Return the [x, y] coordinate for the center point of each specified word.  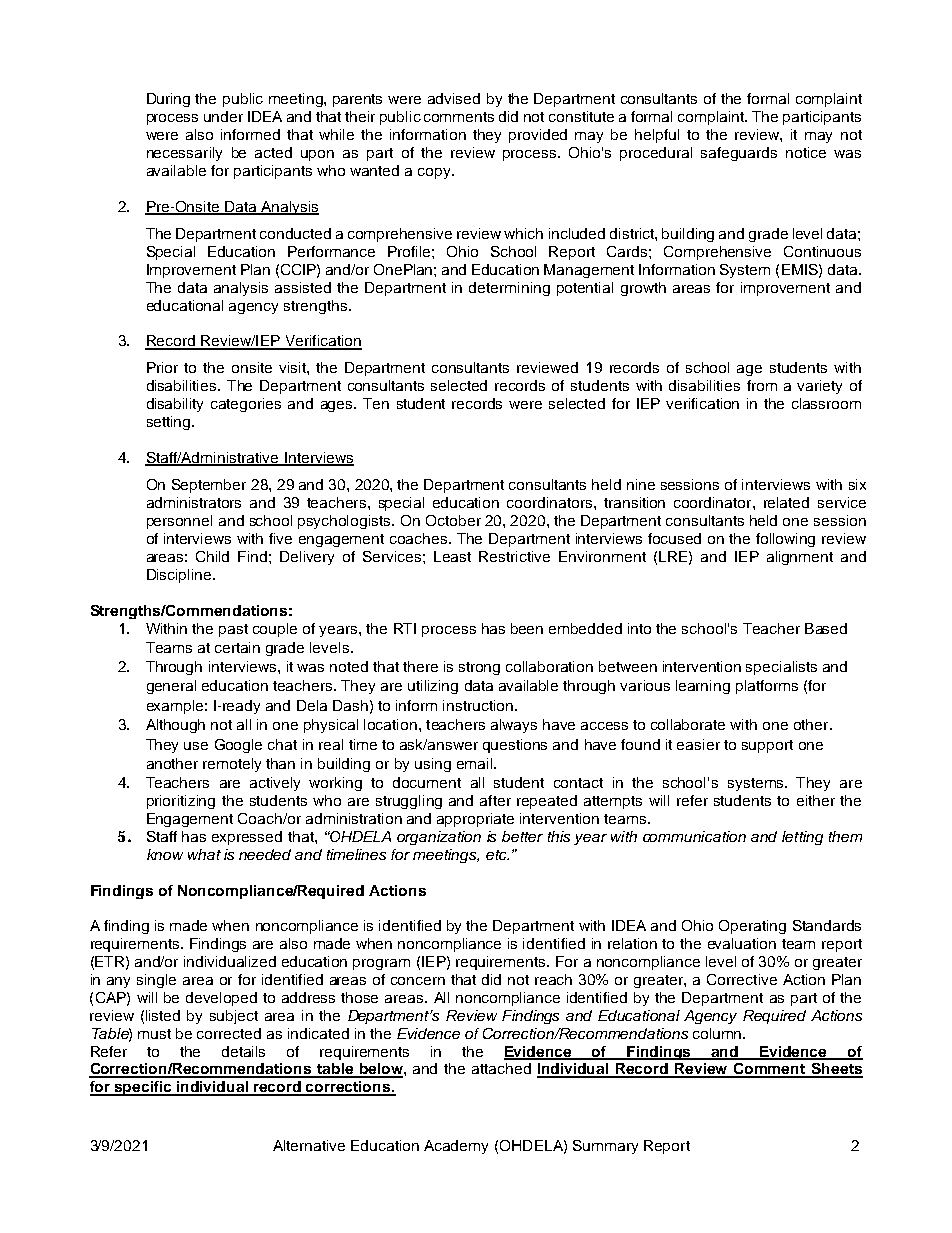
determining [509, 289]
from [762, 385]
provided [538, 136]
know [165, 854]
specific [143, 1088]
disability [175, 405]
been [527, 628]
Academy [456, 1147]
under [223, 116]
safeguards [739, 154]
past [233, 630]
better [522, 836]
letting [802, 838]
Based [826, 628]
